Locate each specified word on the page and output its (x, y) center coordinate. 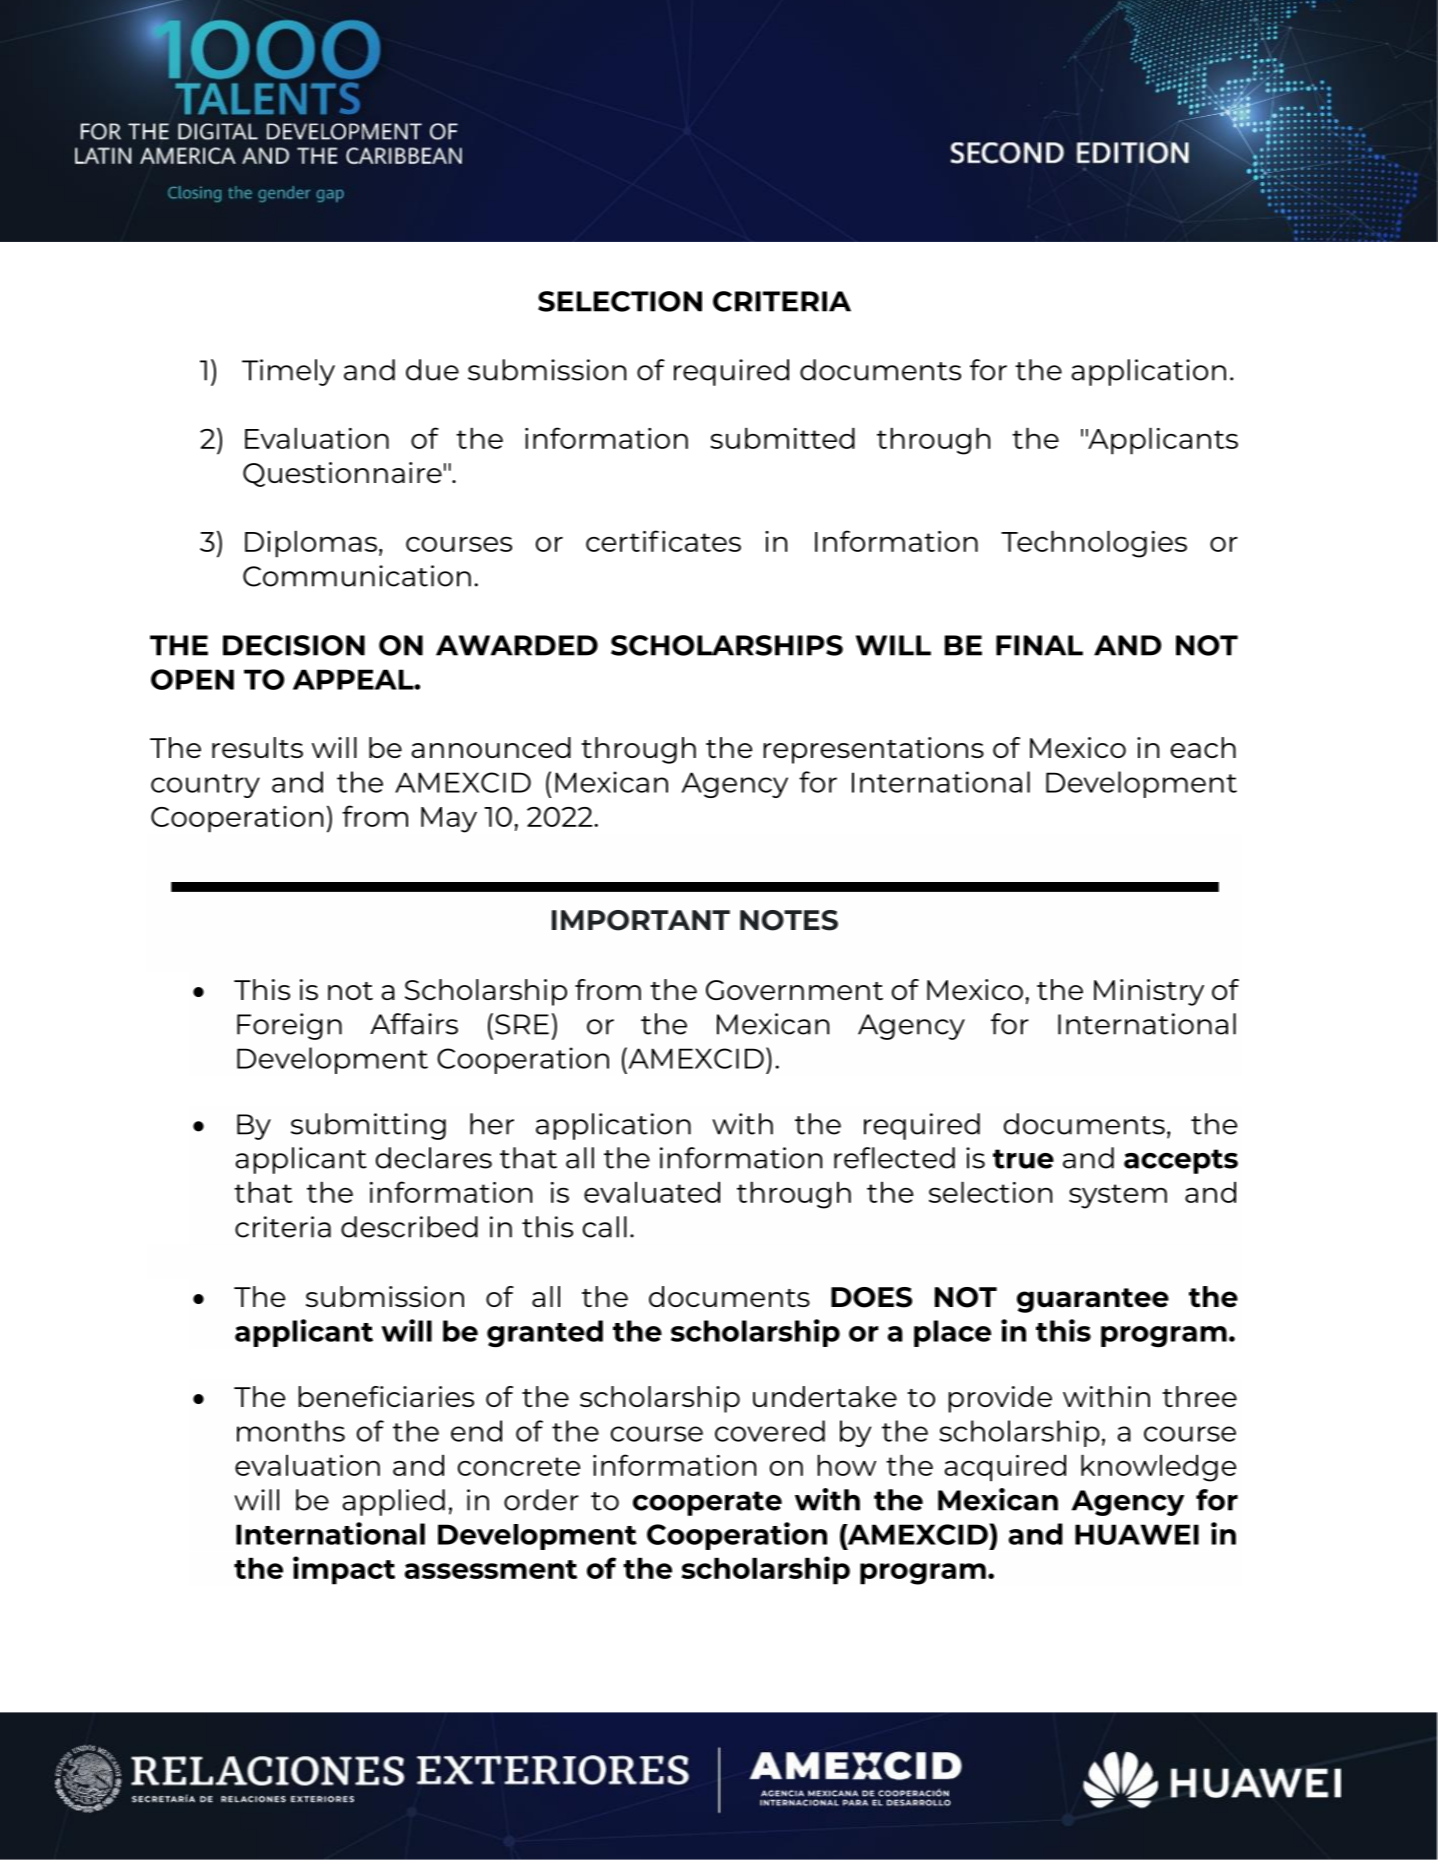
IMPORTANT (641, 920)
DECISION (294, 645)
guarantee (1093, 1300)
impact (344, 1570)
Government (794, 990)
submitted (782, 438)
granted (545, 1333)
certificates (663, 541)
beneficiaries (386, 1396)
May (449, 820)
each (1203, 747)
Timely (288, 372)
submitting (368, 1126)
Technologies (1094, 544)
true (1023, 1159)
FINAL (1039, 645)
